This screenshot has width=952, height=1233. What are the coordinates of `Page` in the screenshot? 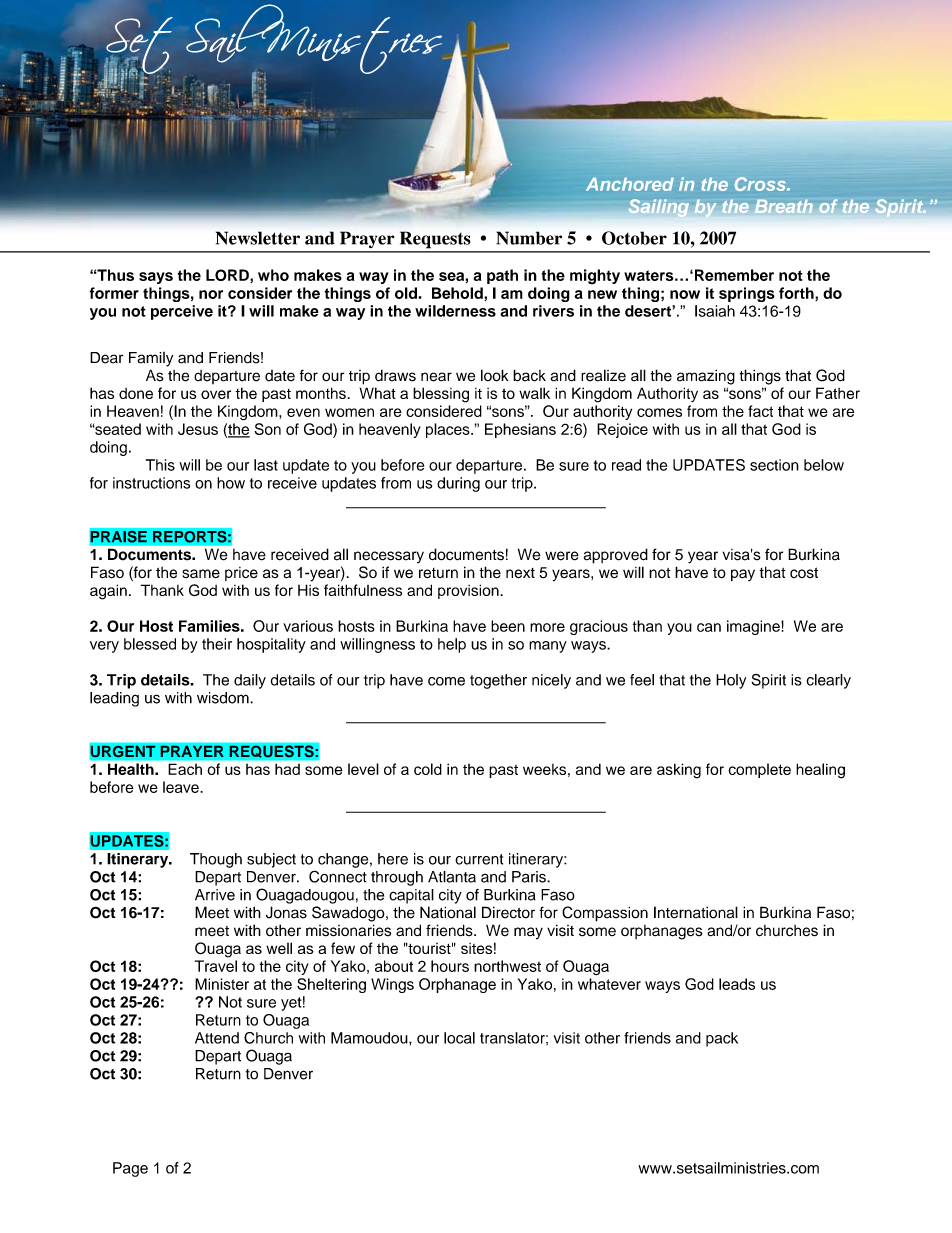 It's located at (130, 1169).
